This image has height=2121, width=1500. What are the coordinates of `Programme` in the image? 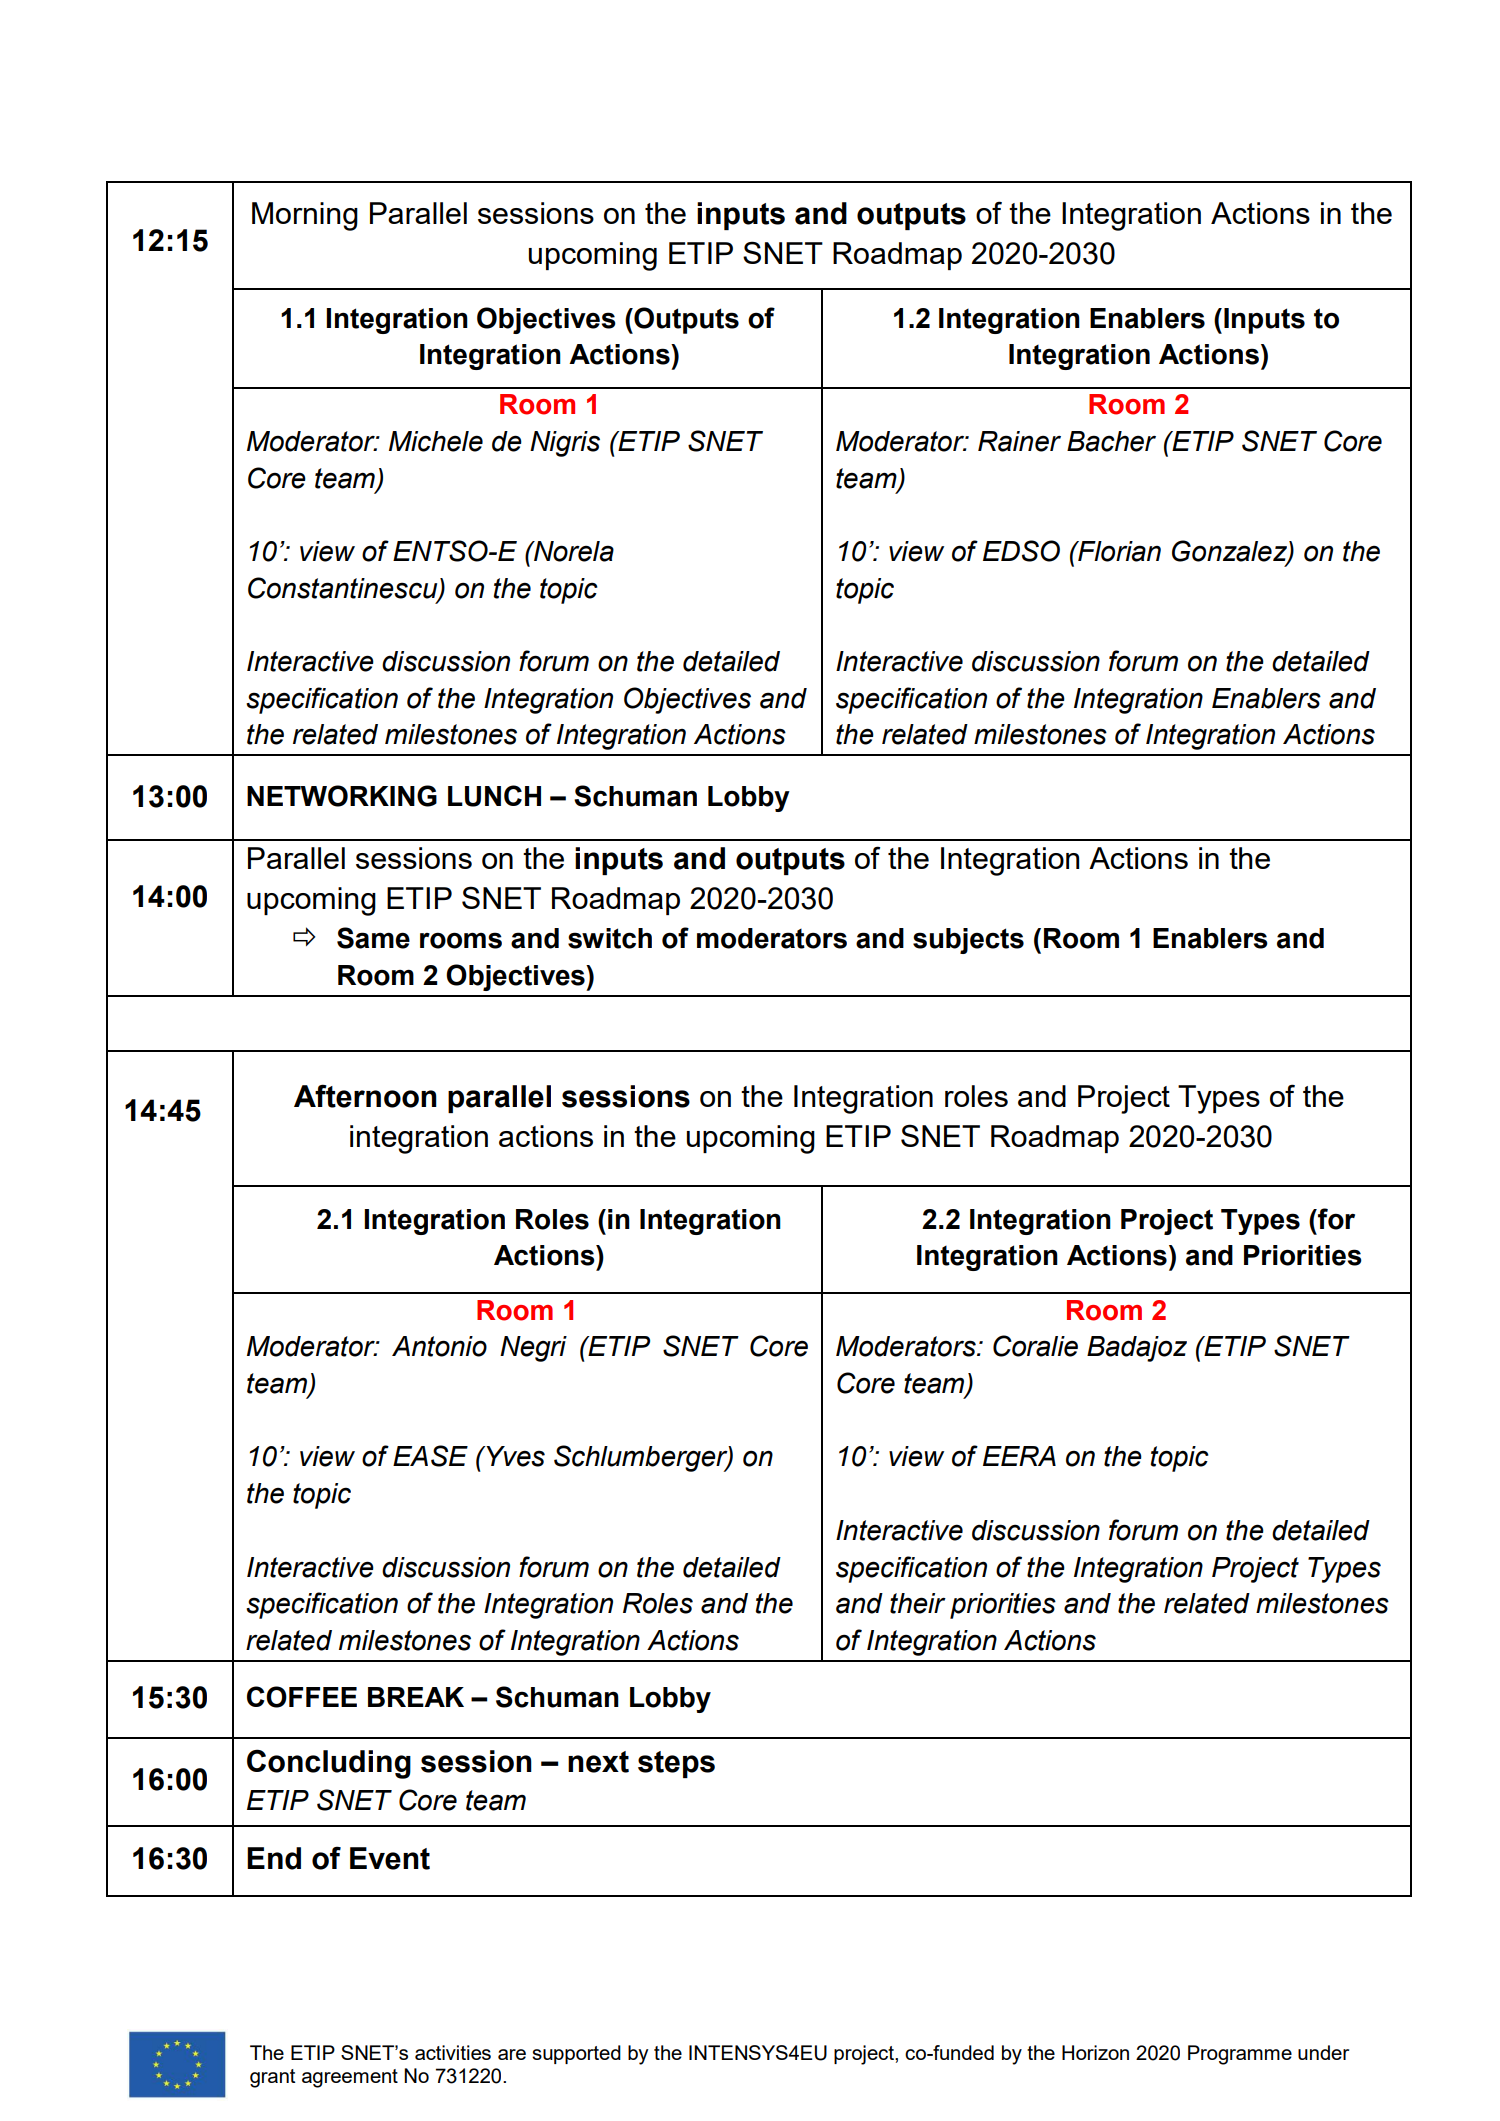 It's located at (1240, 2055).
